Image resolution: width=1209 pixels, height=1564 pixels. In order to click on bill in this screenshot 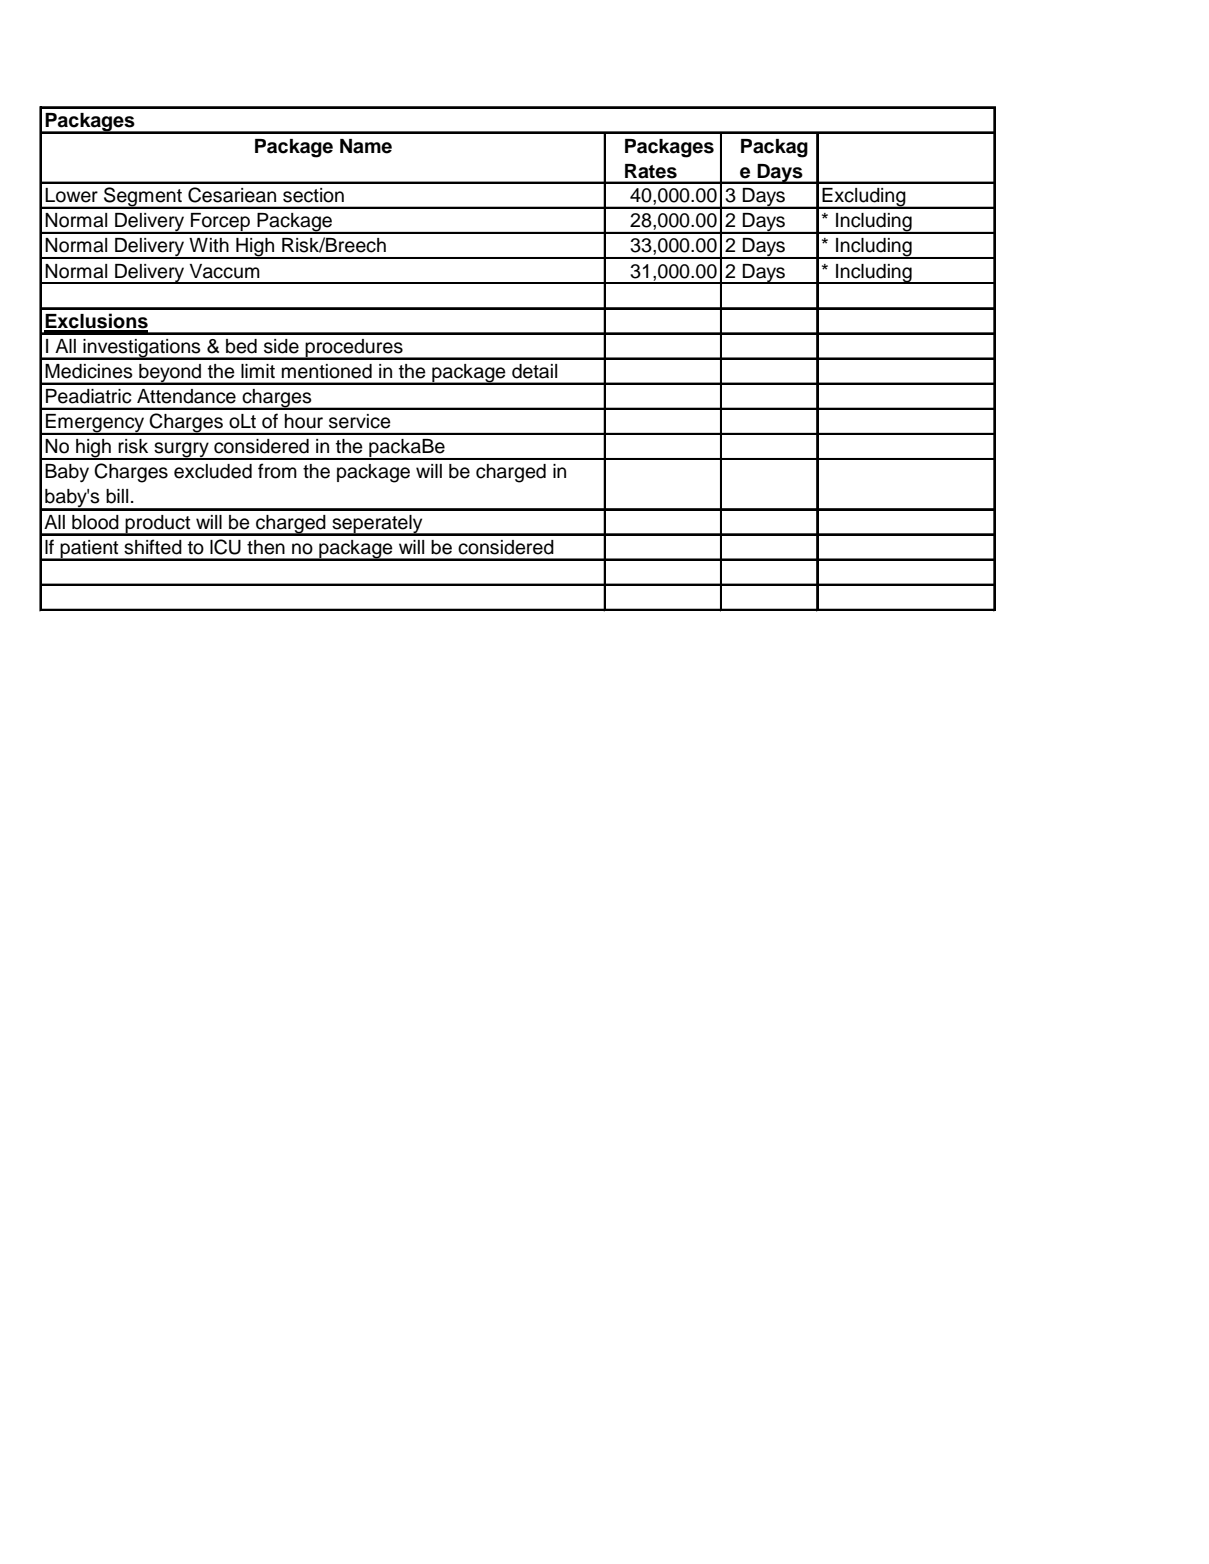, I will do `click(117, 496)`.
